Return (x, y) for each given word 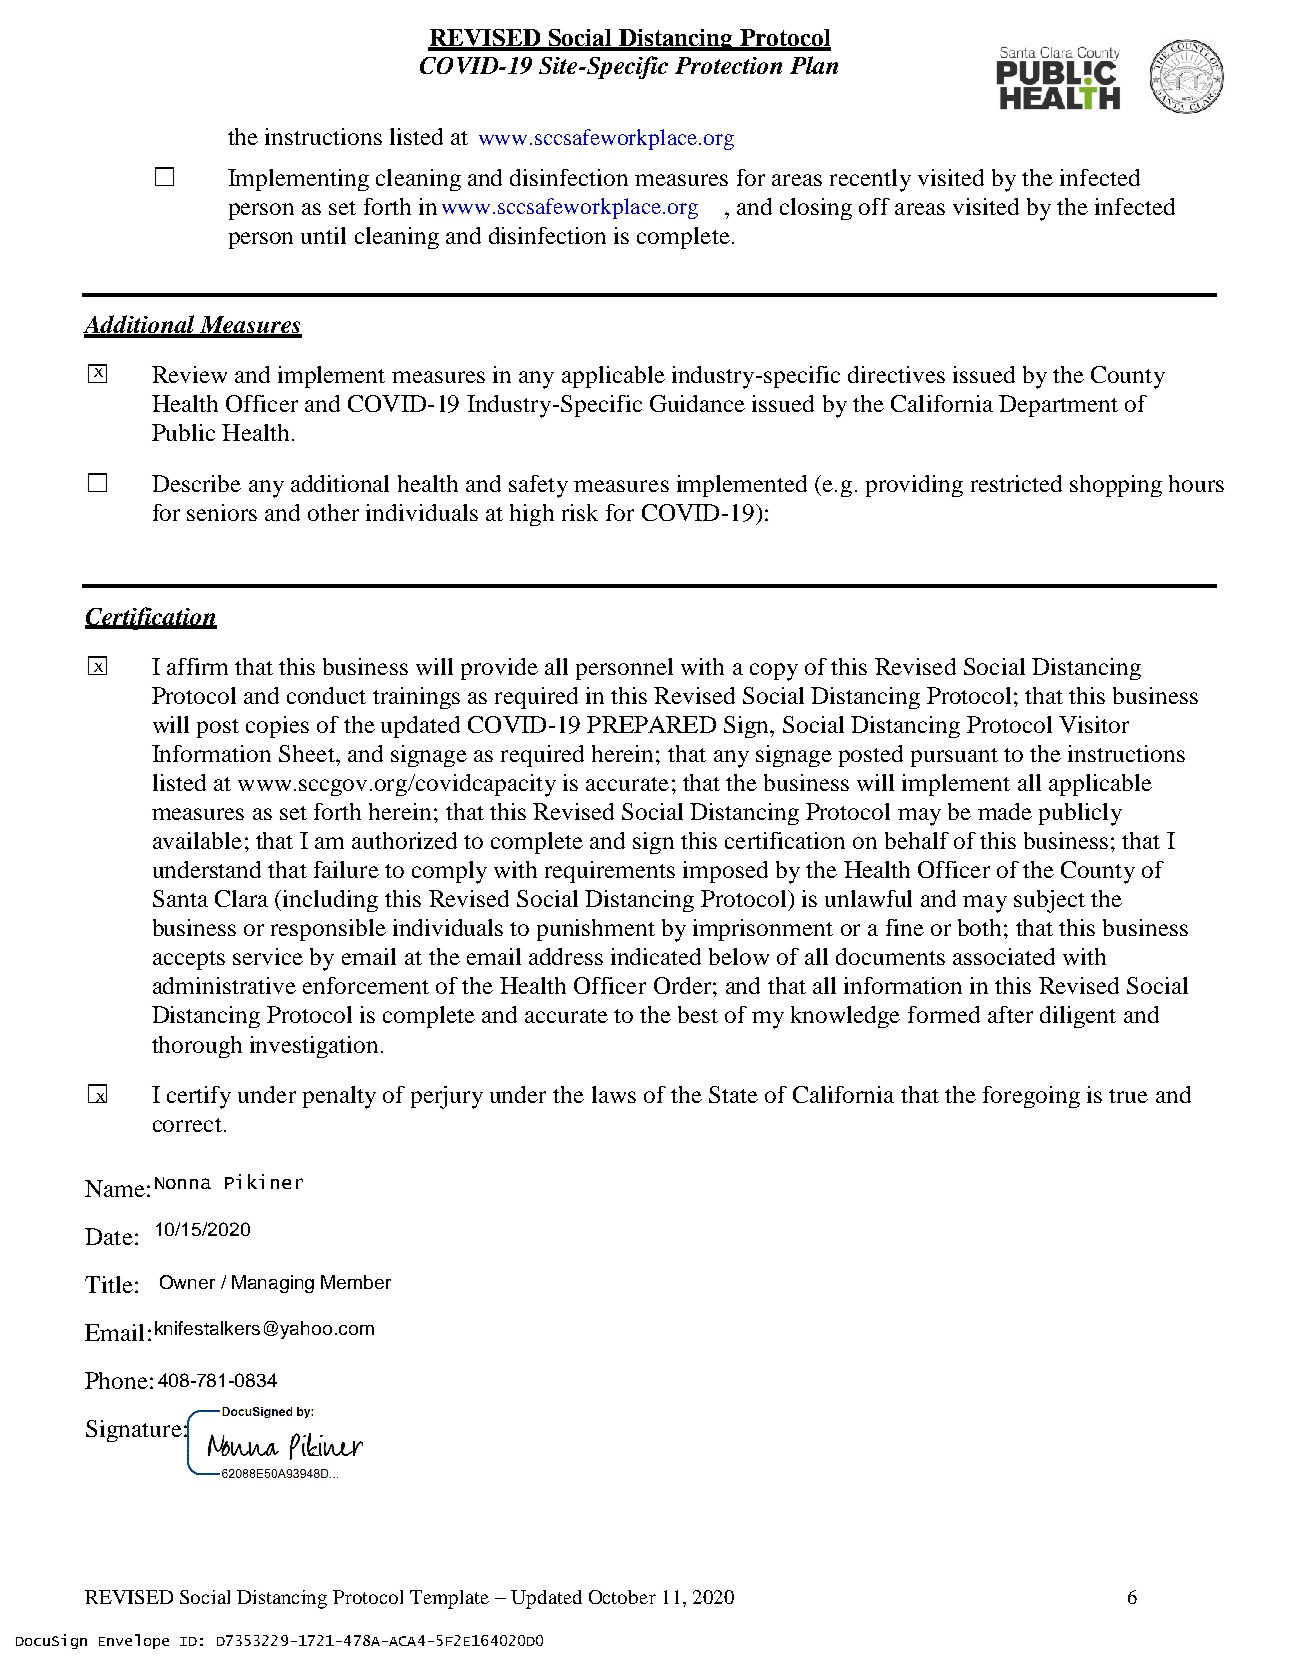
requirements (610, 872)
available (197, 840)
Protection (728, 65)
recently (870, 180)
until (323, 235)
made (1005, 811)
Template (449, 1599)
